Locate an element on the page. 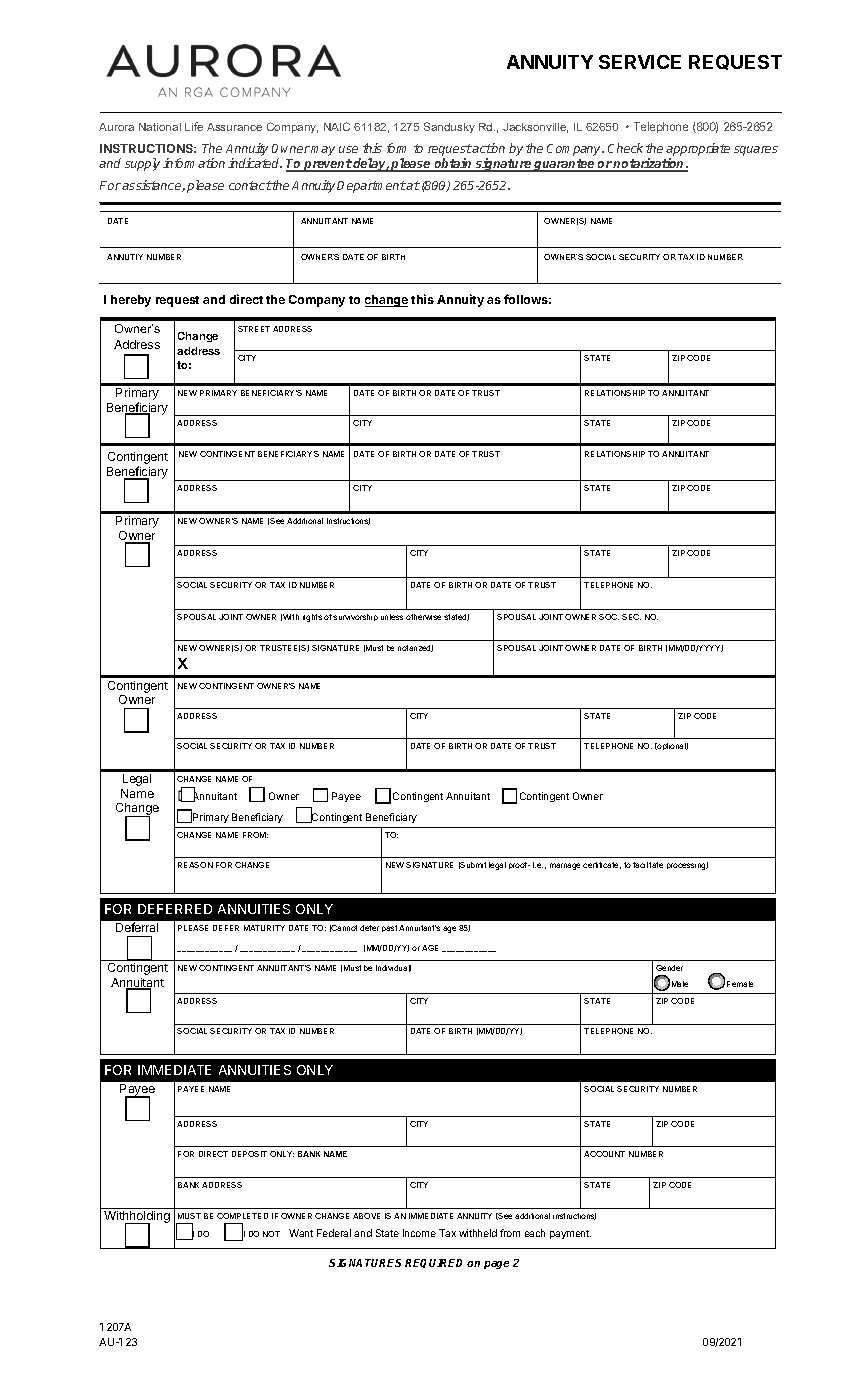 The width and height of the image is (849, 1400). otherwise is located at coordinates (423, 617).
